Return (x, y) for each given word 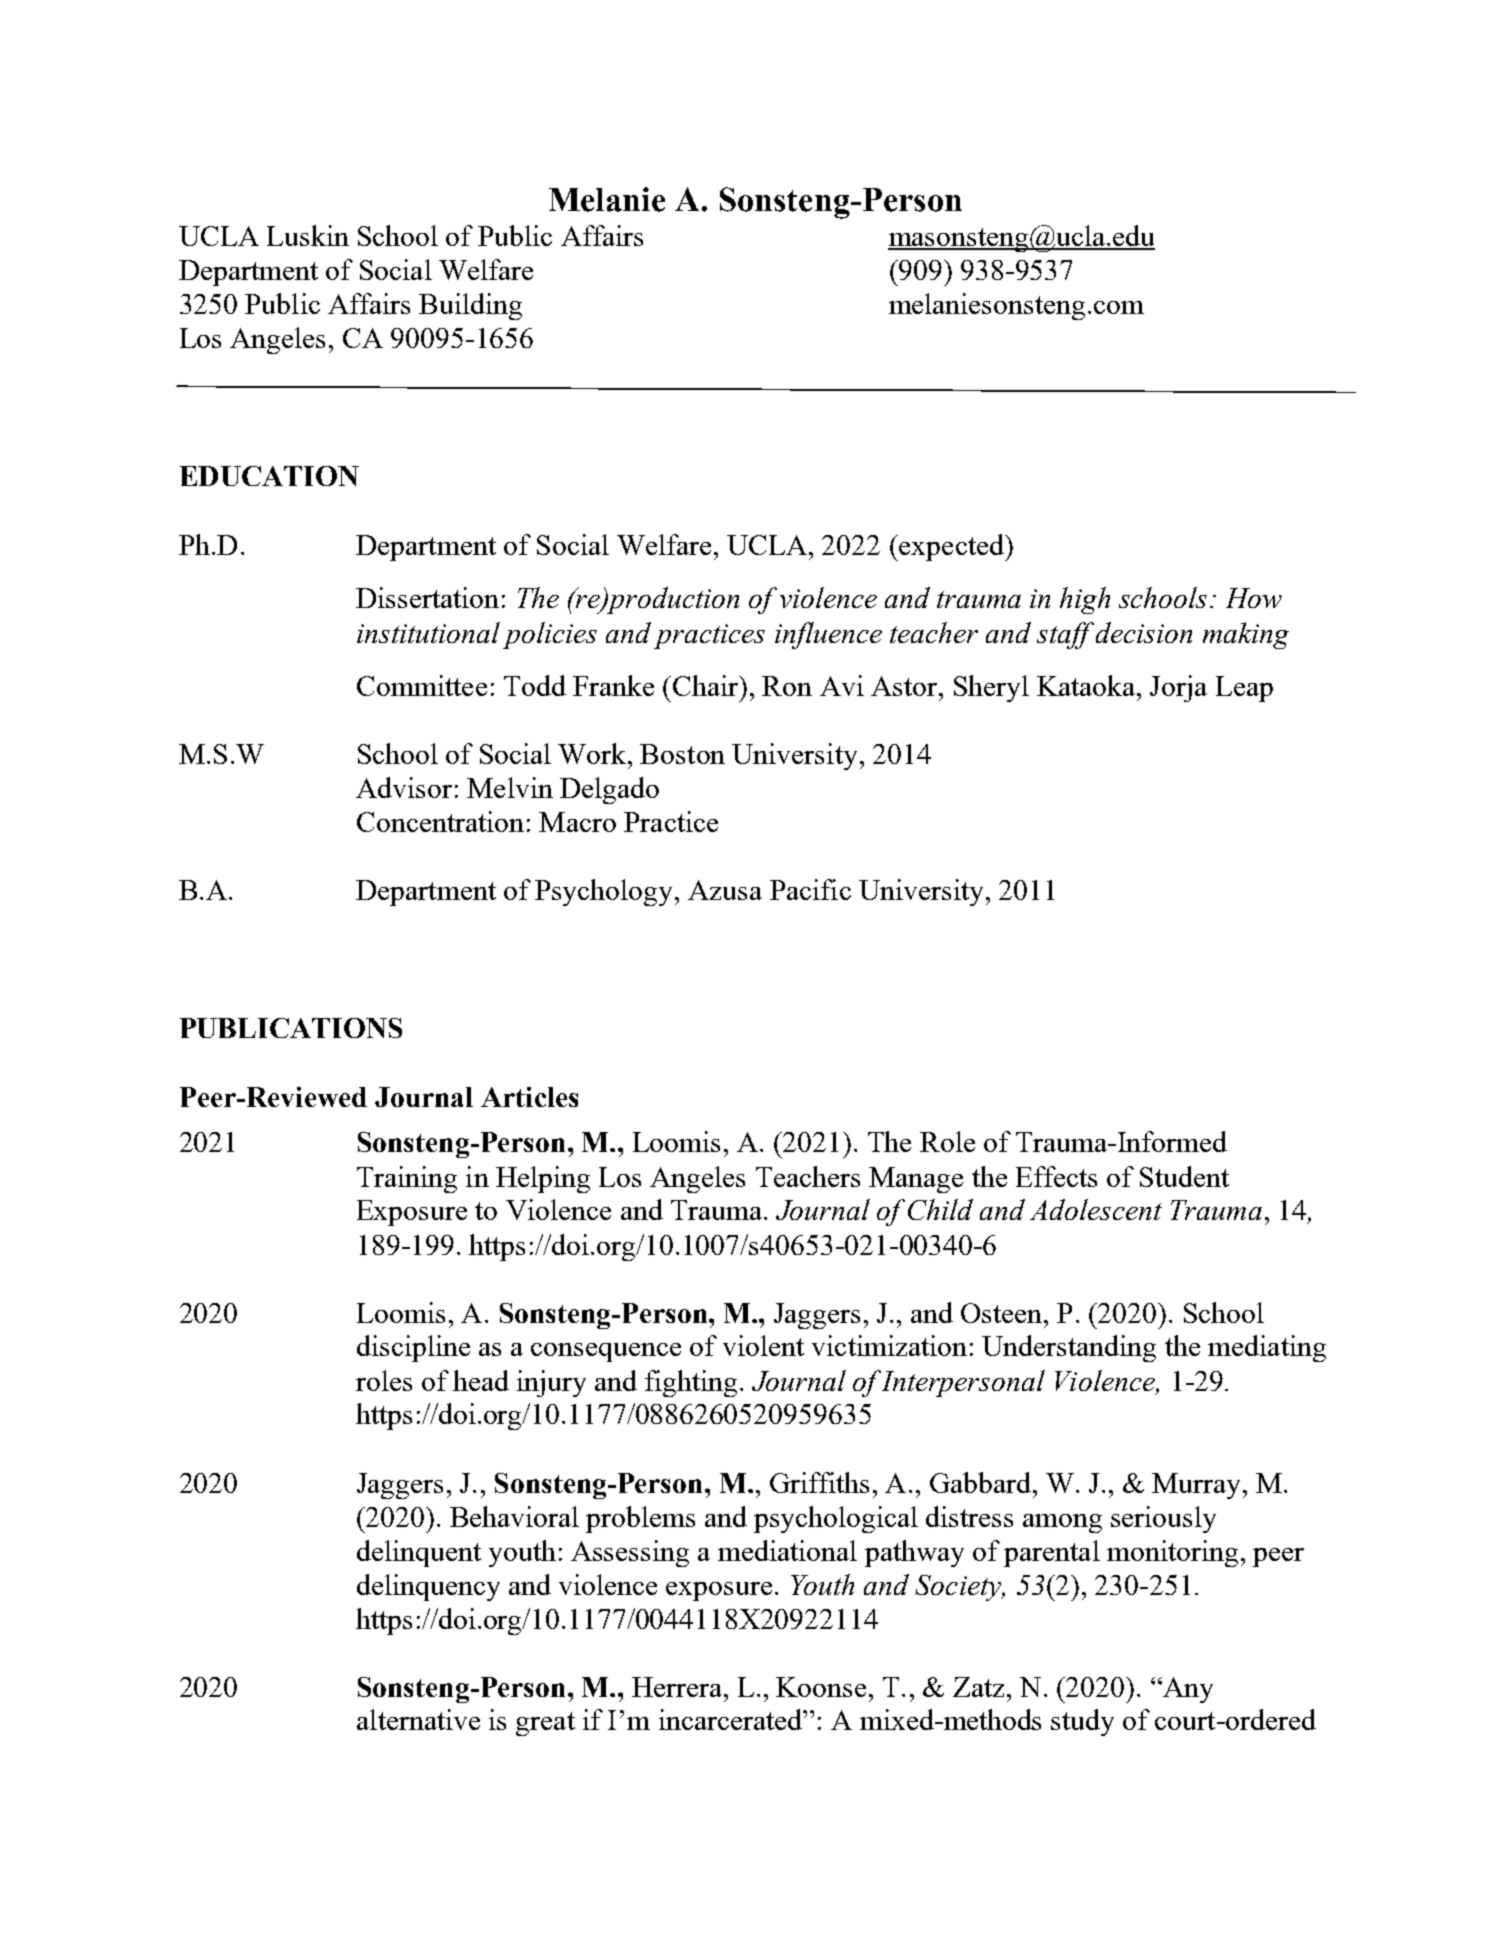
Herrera (677, 1687)
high (1085, 600)
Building (470, 306)
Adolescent (1096, 1209)
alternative (418, 1719)
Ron (787, 686)
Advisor (404, 787)
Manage (916, 1180)
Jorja (1178, 688)
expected (951, 547)
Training (407, 1179)
